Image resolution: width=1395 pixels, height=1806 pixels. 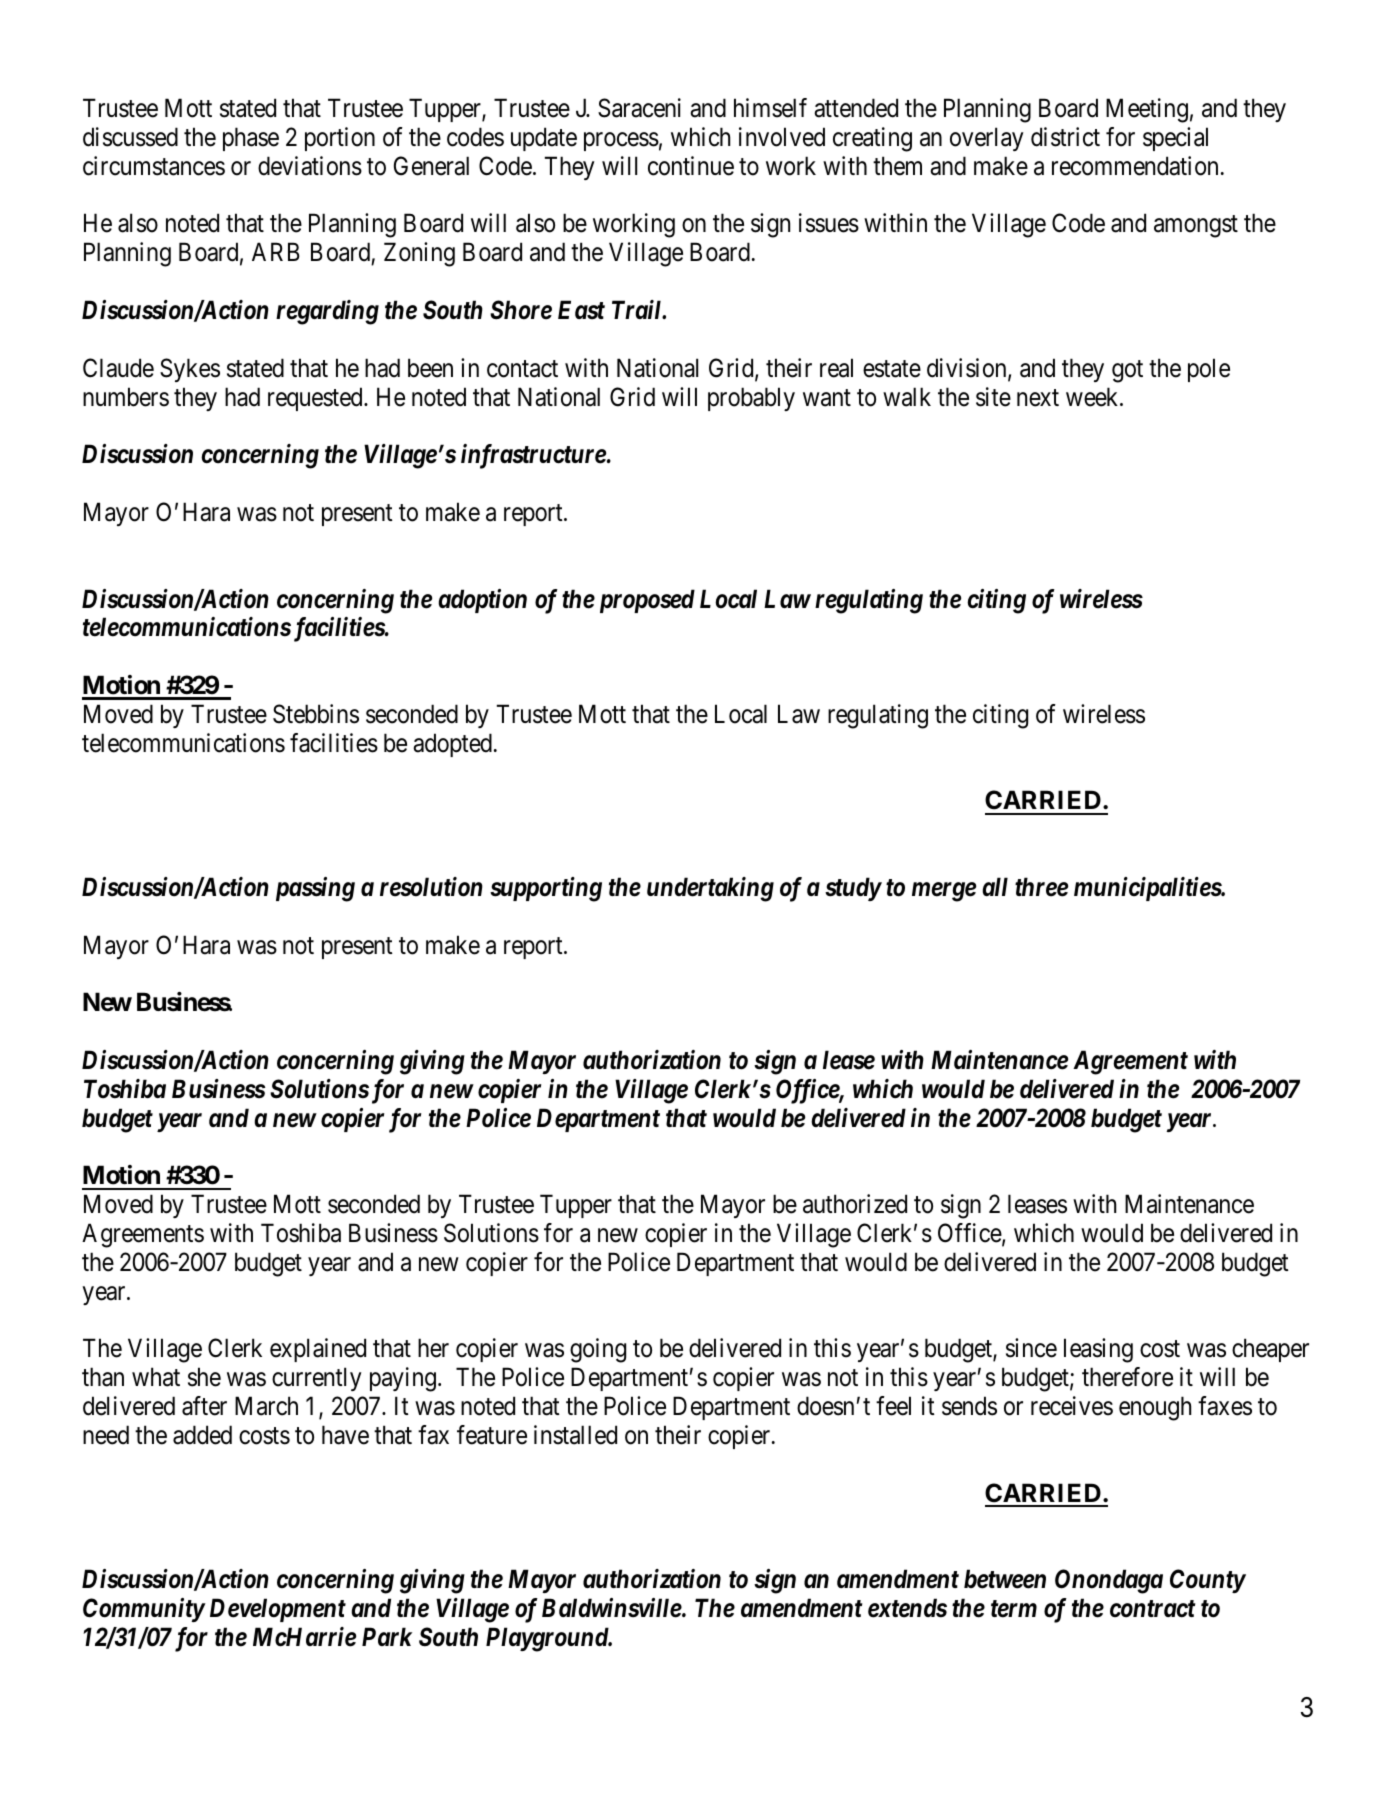 I want to click on three, so click(x=1041, y=887).
